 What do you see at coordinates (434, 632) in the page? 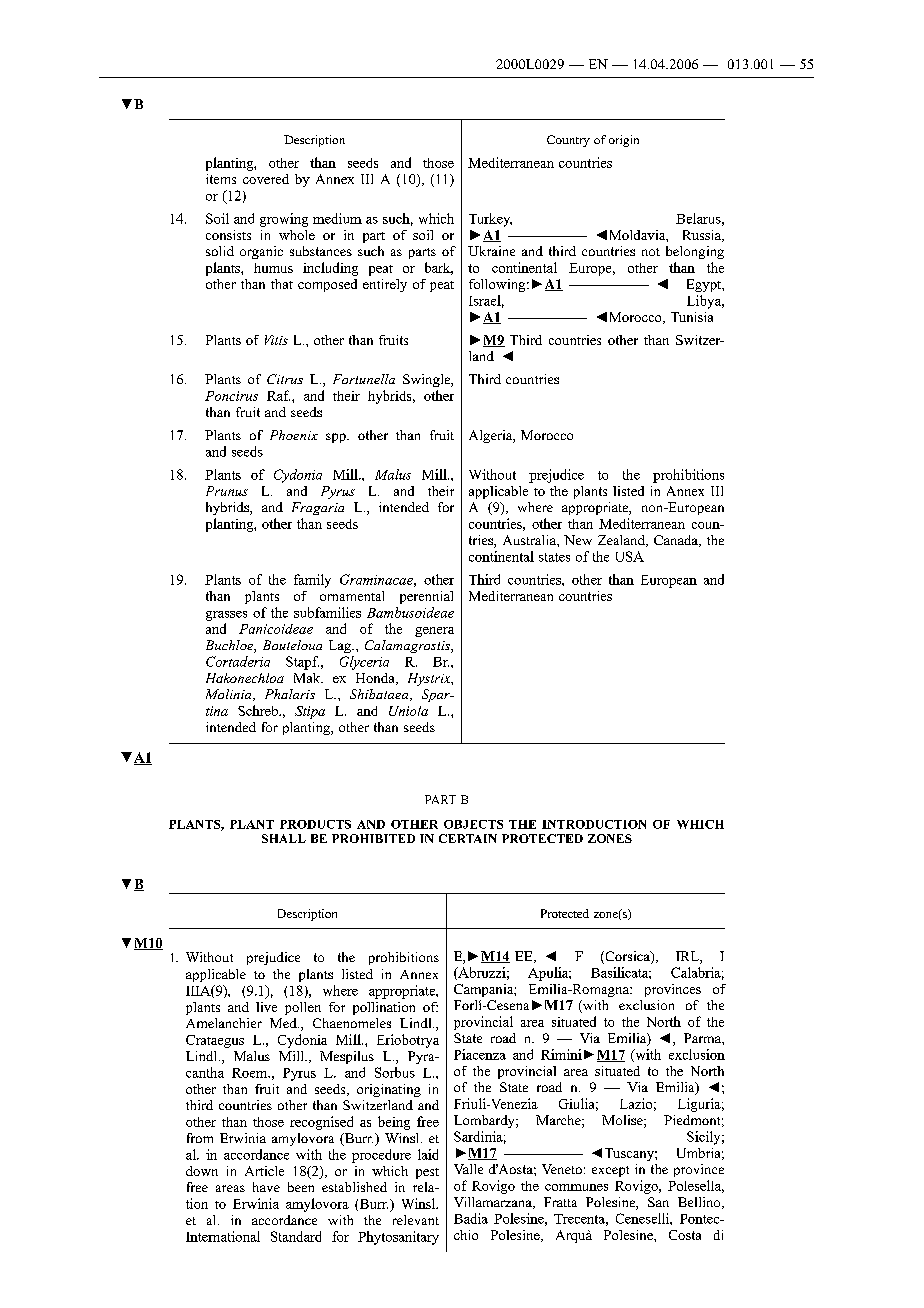
I see `genera` at bounding box center [434, 632].
